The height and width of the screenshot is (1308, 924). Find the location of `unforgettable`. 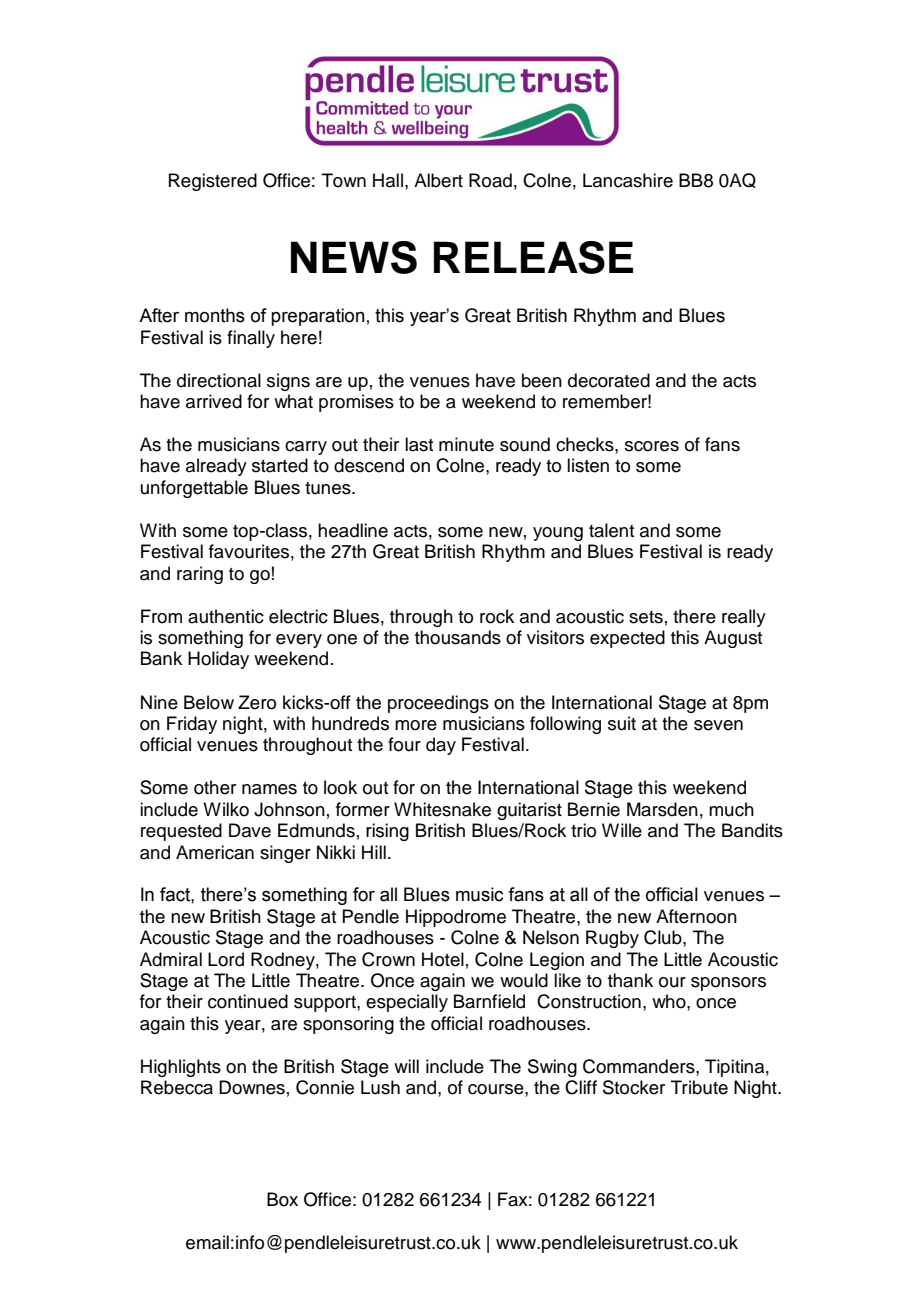

unforgettable is located at coordinates (194, 489).
